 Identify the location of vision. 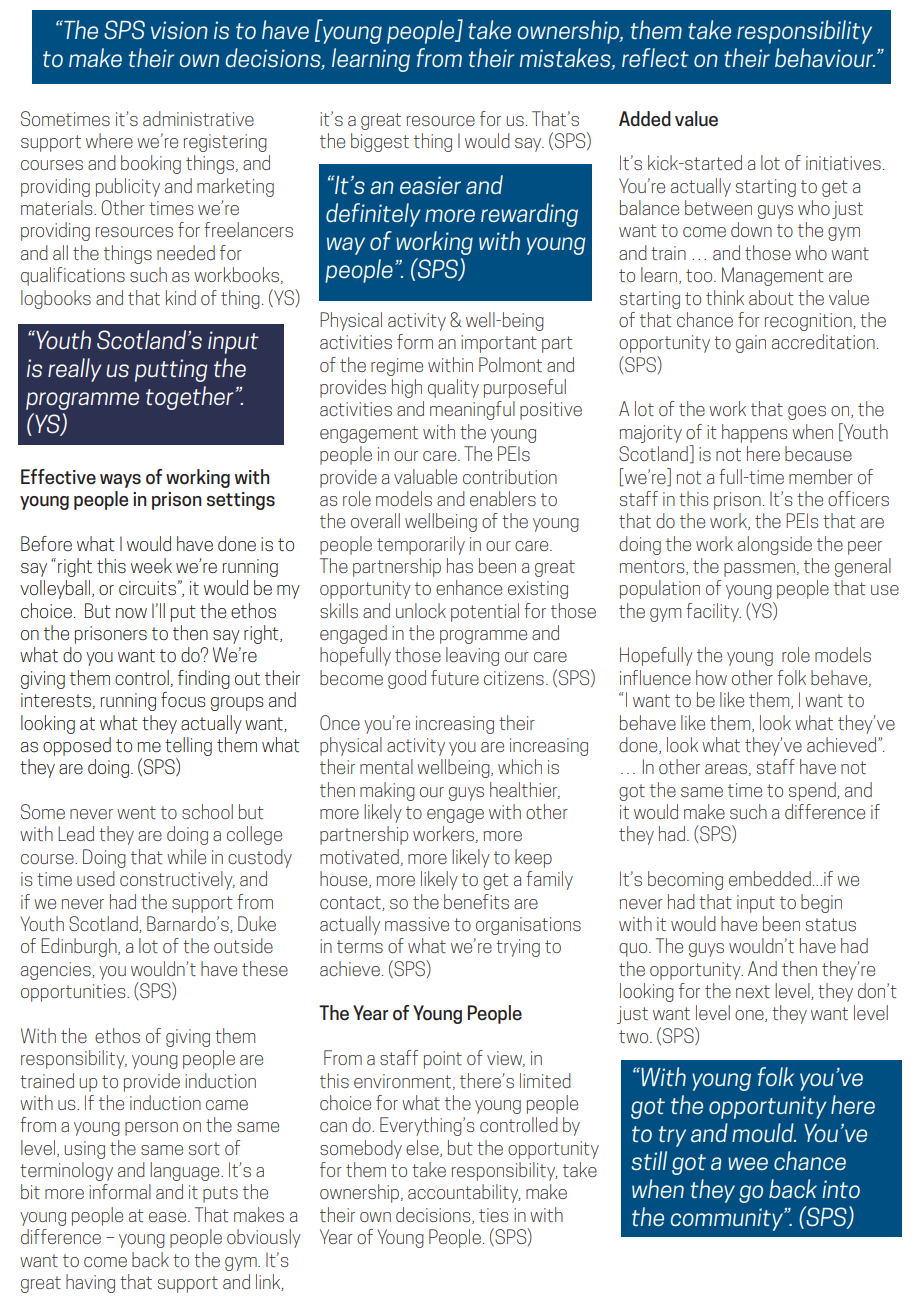
(179, 30).
